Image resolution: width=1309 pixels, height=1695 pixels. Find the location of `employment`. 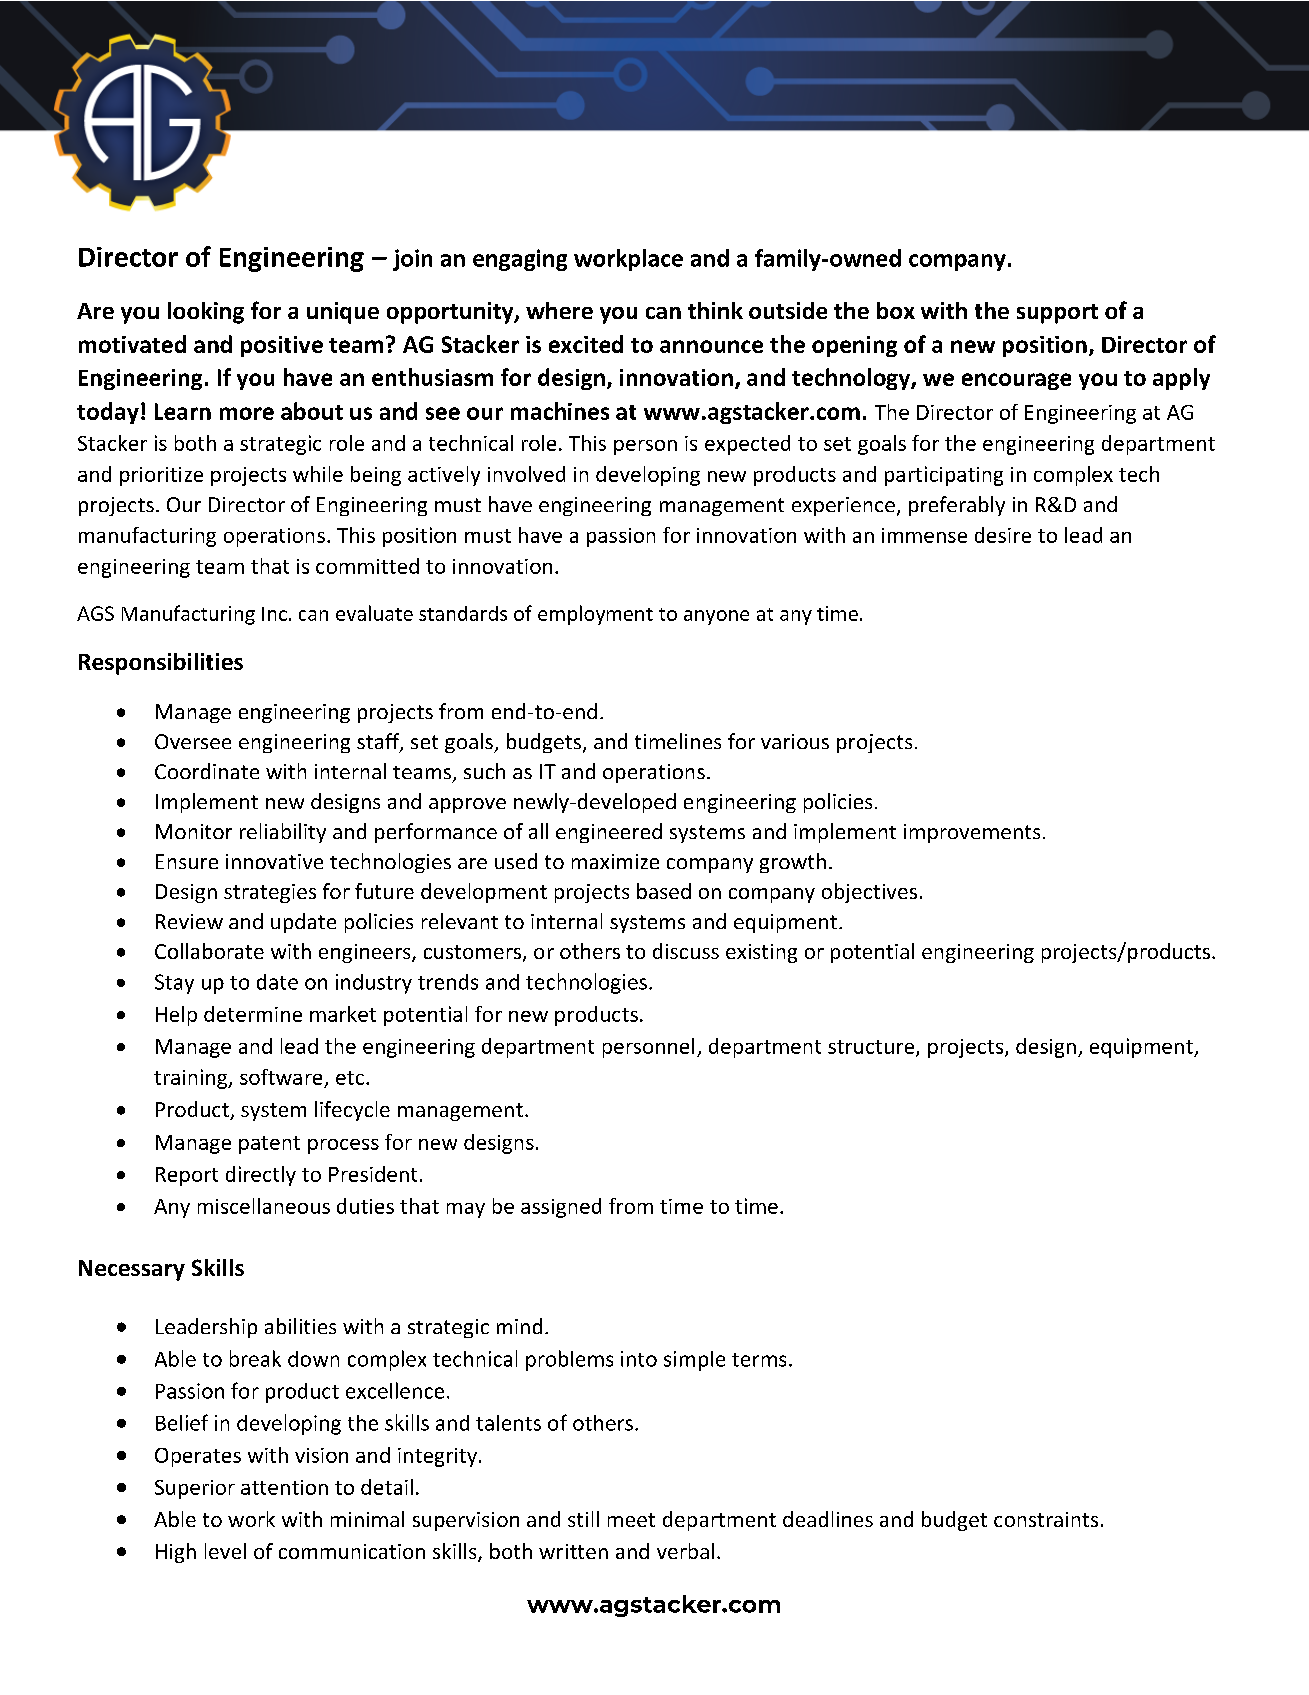

employment is located at coordinates (595, 615).
